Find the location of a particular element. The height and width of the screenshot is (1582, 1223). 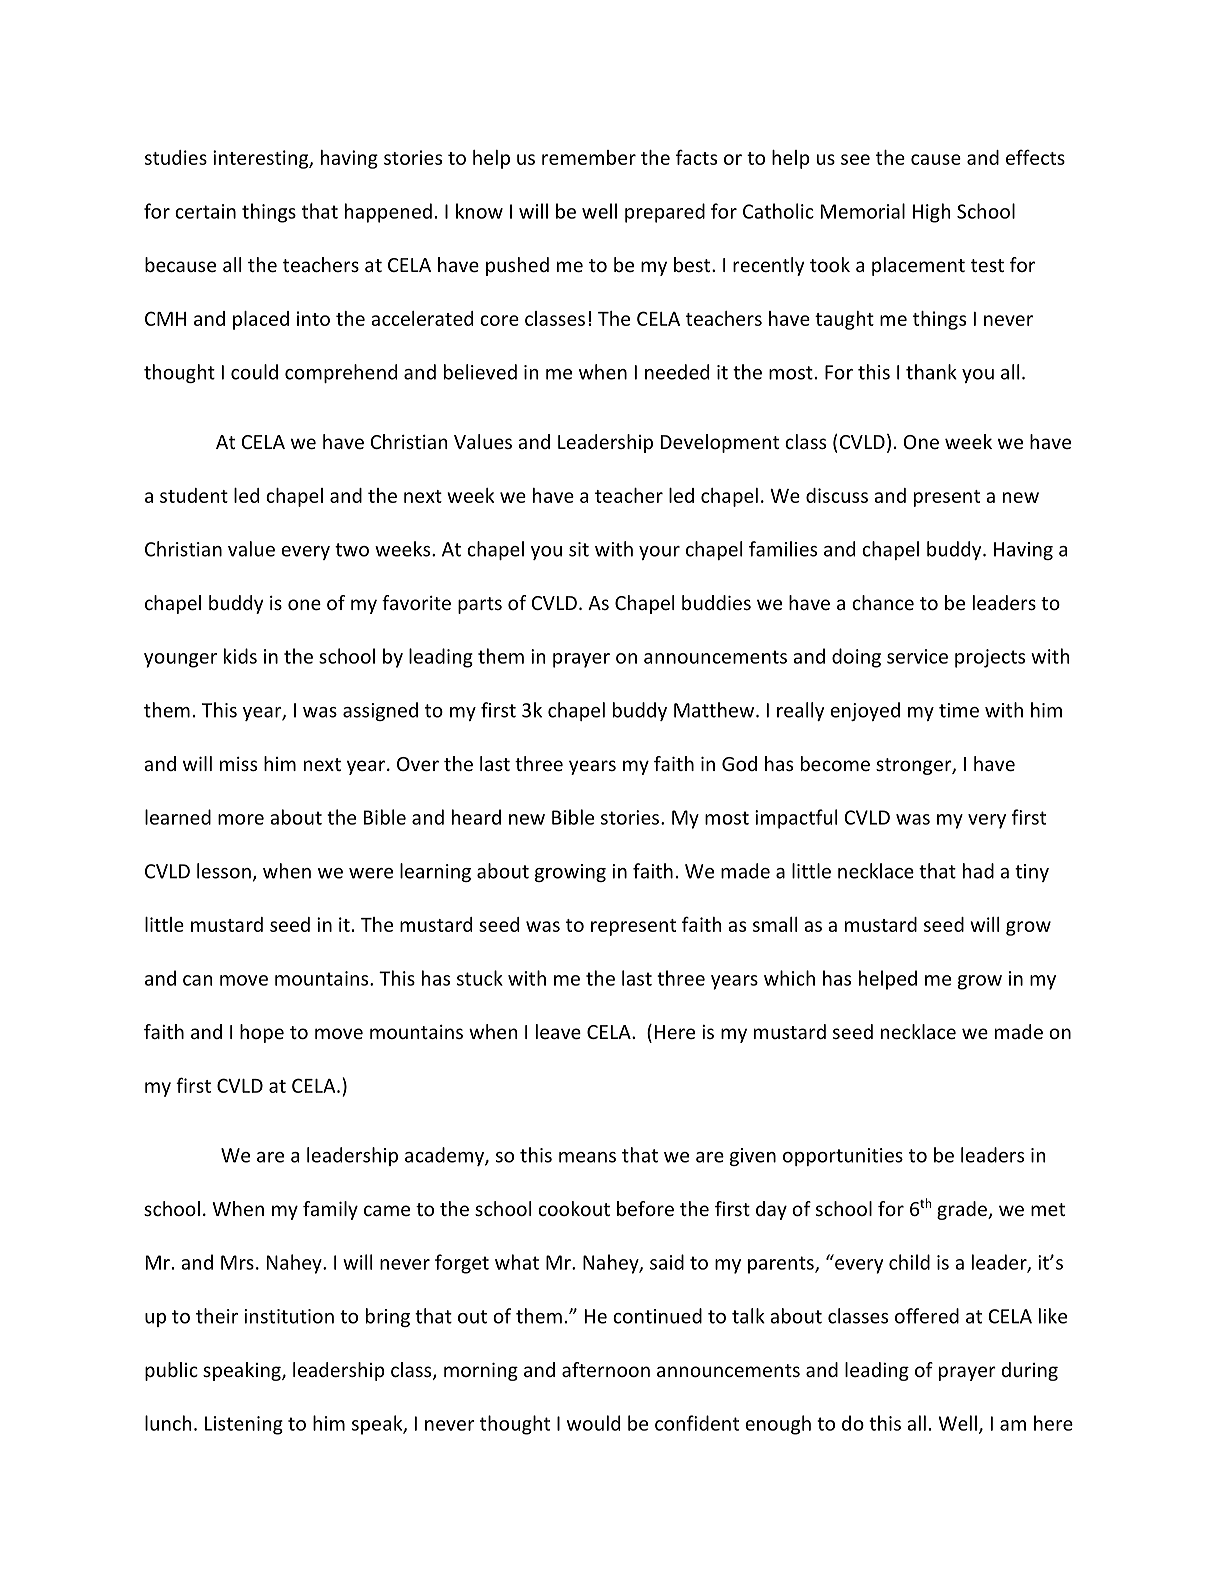

remember is located at coordinates (589, 157).
